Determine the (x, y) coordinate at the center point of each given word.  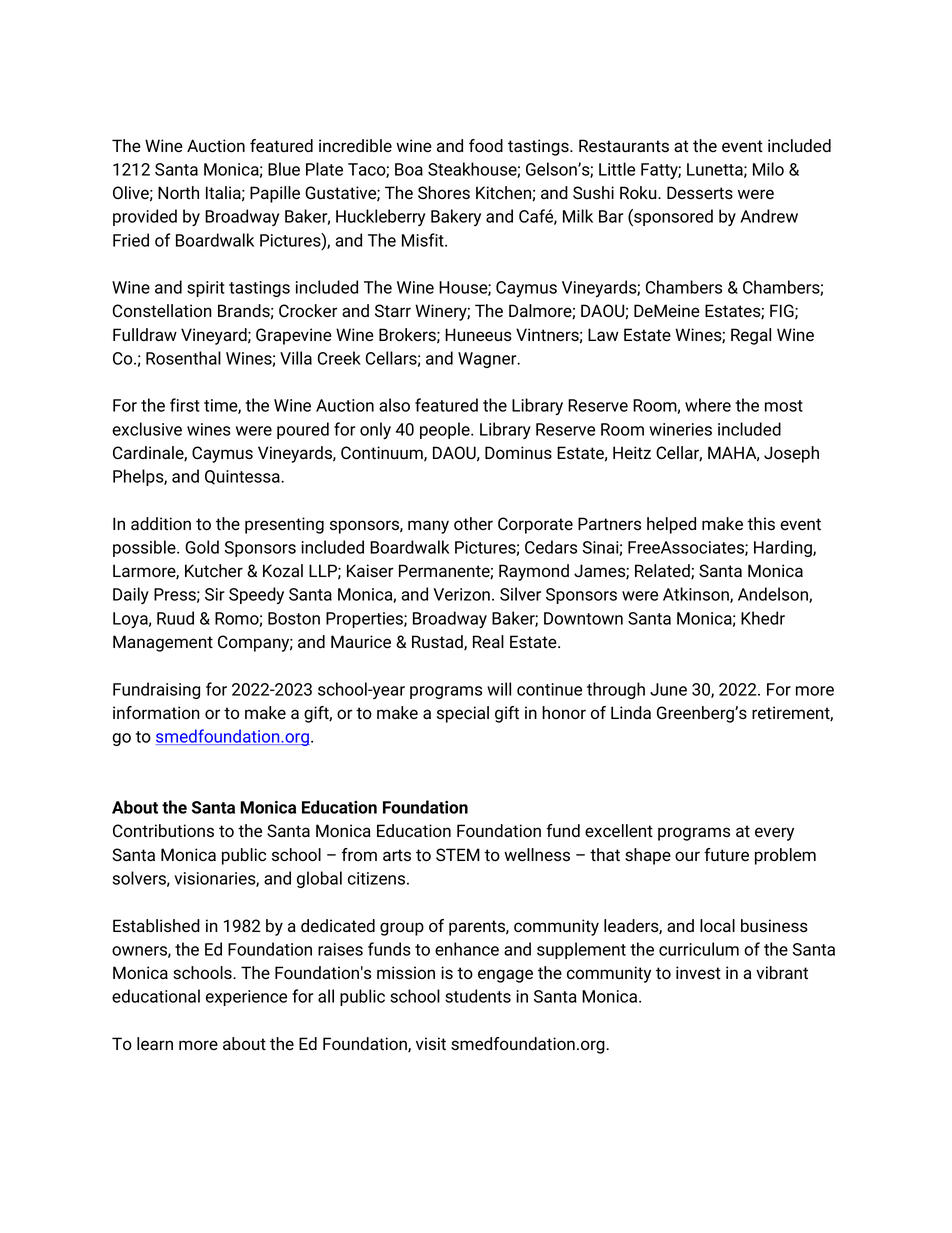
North (178, 193)
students (478, 996)
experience (246, 998)
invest (698, 972)
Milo (768, 169)
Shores (444, 193)
